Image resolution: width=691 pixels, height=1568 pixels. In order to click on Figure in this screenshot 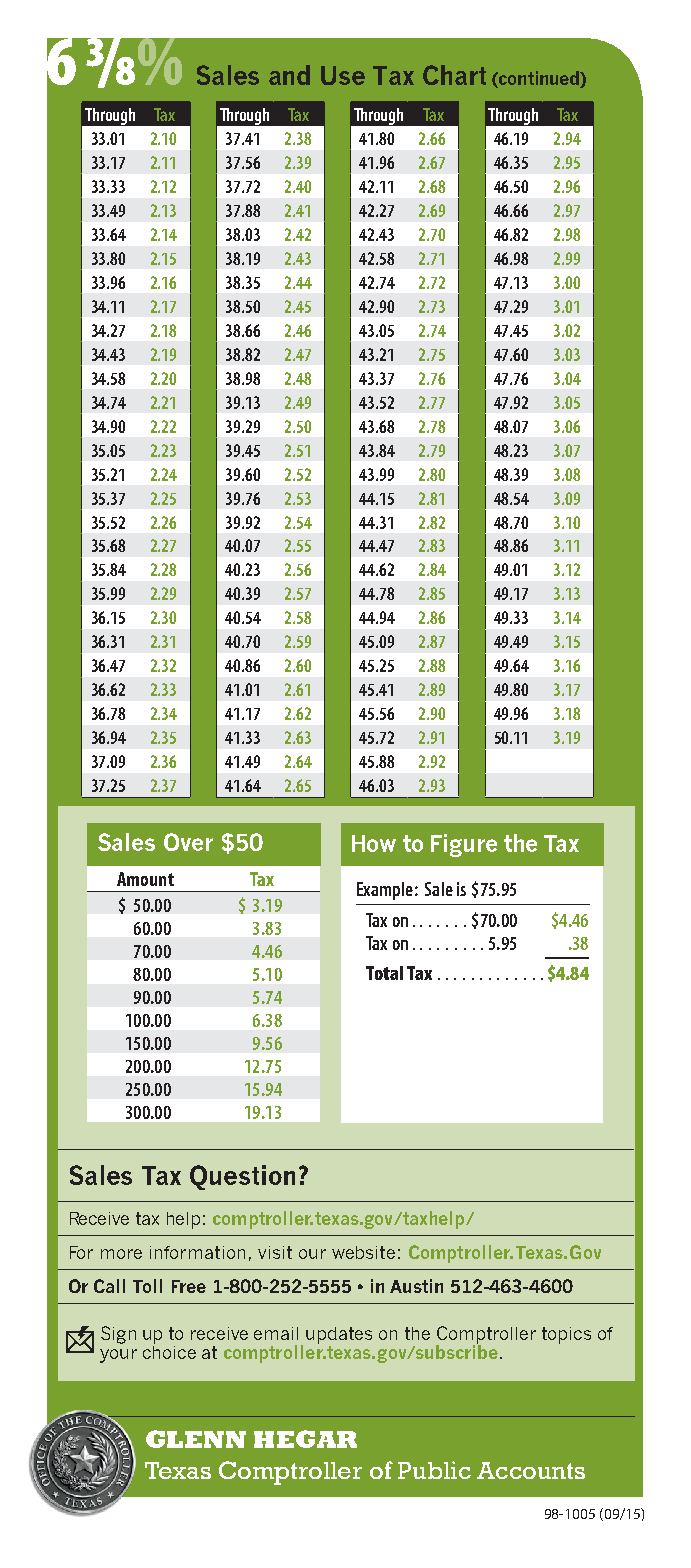, I will do `click(464, 845)`.
